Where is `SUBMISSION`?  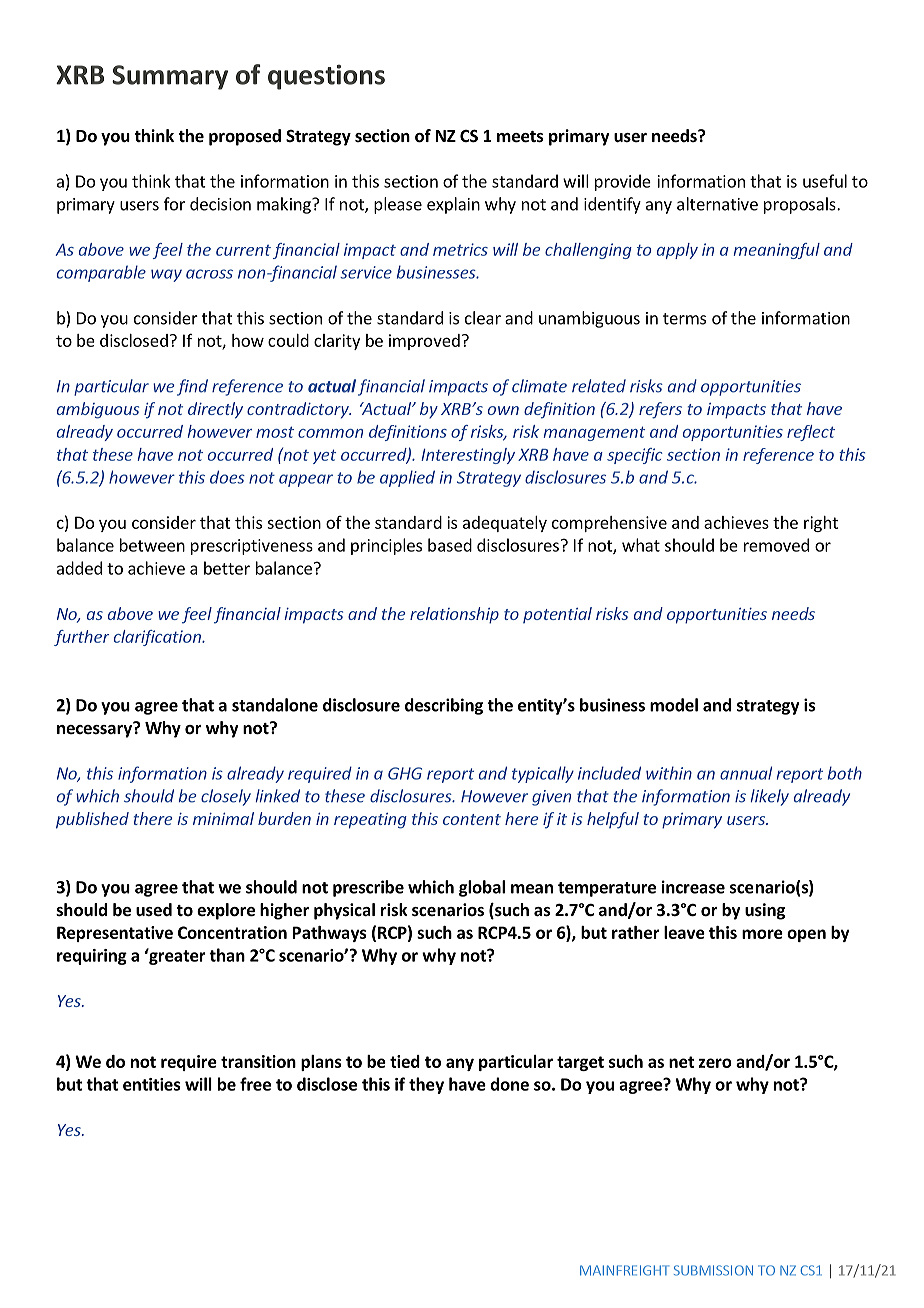
SUBMISSION is located at coordinates (713, 1270).
